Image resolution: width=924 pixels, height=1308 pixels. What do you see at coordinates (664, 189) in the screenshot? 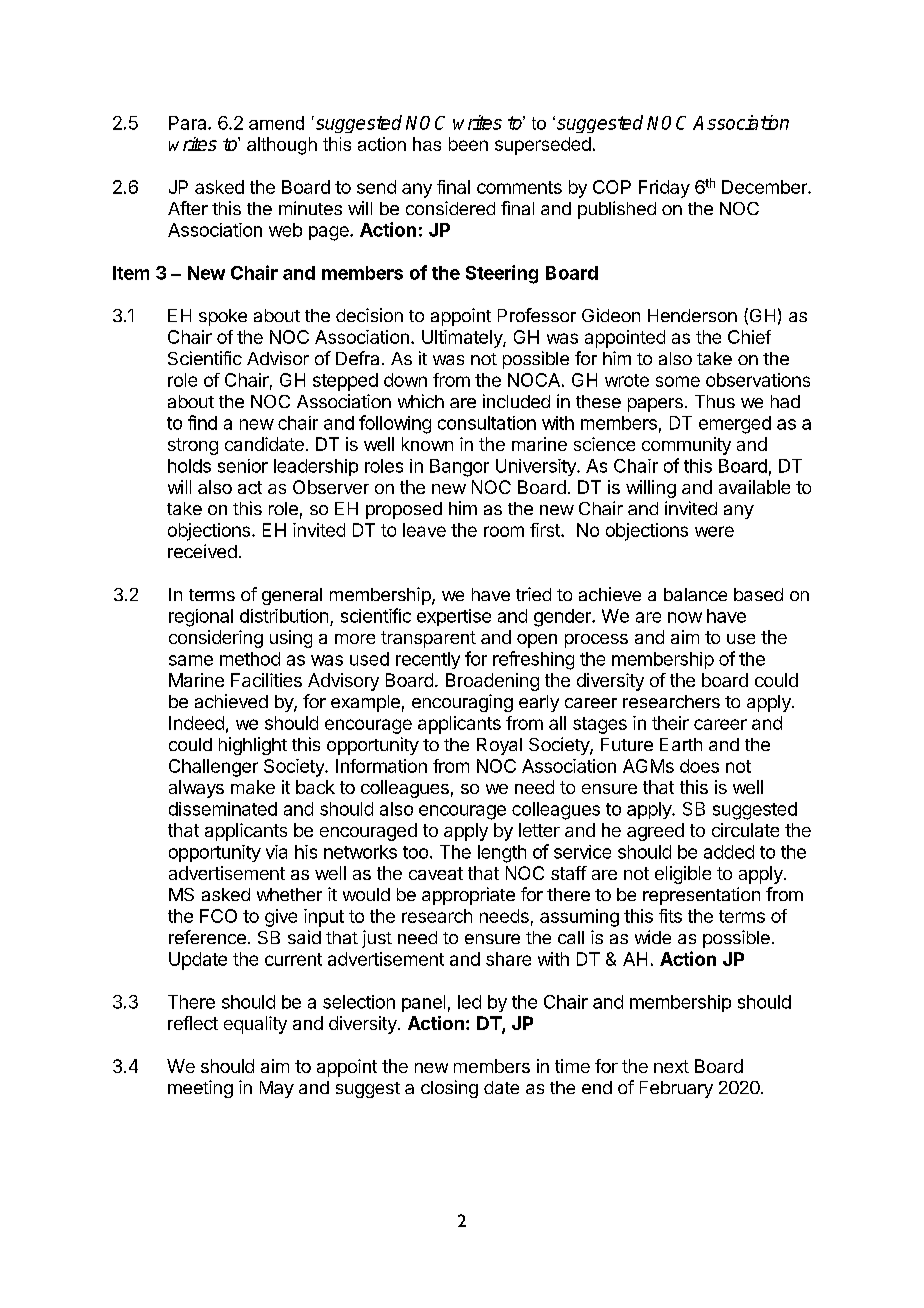
I see `Friday` at bounding box center [664, 189].
